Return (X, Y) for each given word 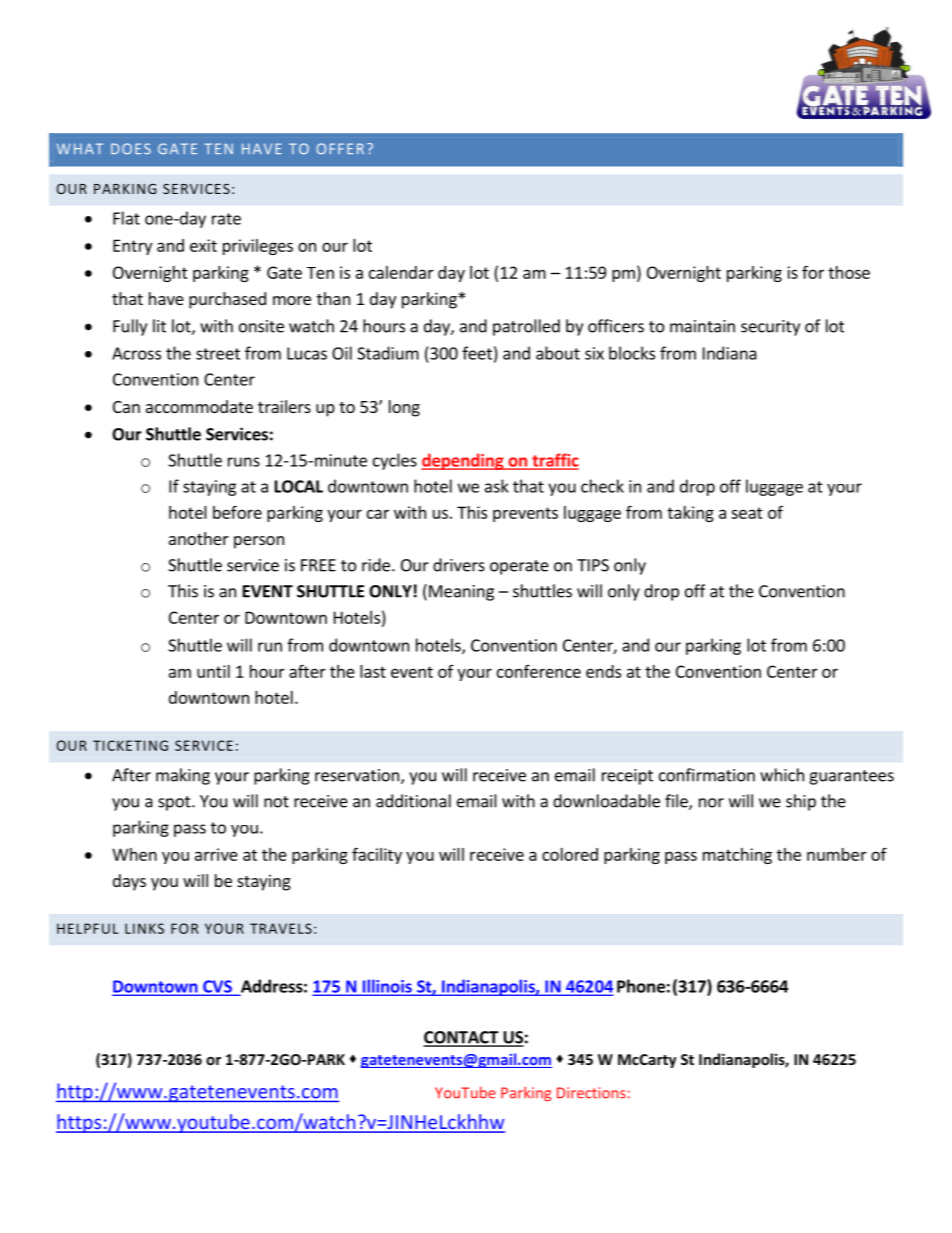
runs (244, 462)
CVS (217, 987)
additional (413, 801)
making (183, 776)
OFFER (340, 148)
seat (747, 513)
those (849, 272)
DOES (131, 148)
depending (463, 461)
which (782, 775)
